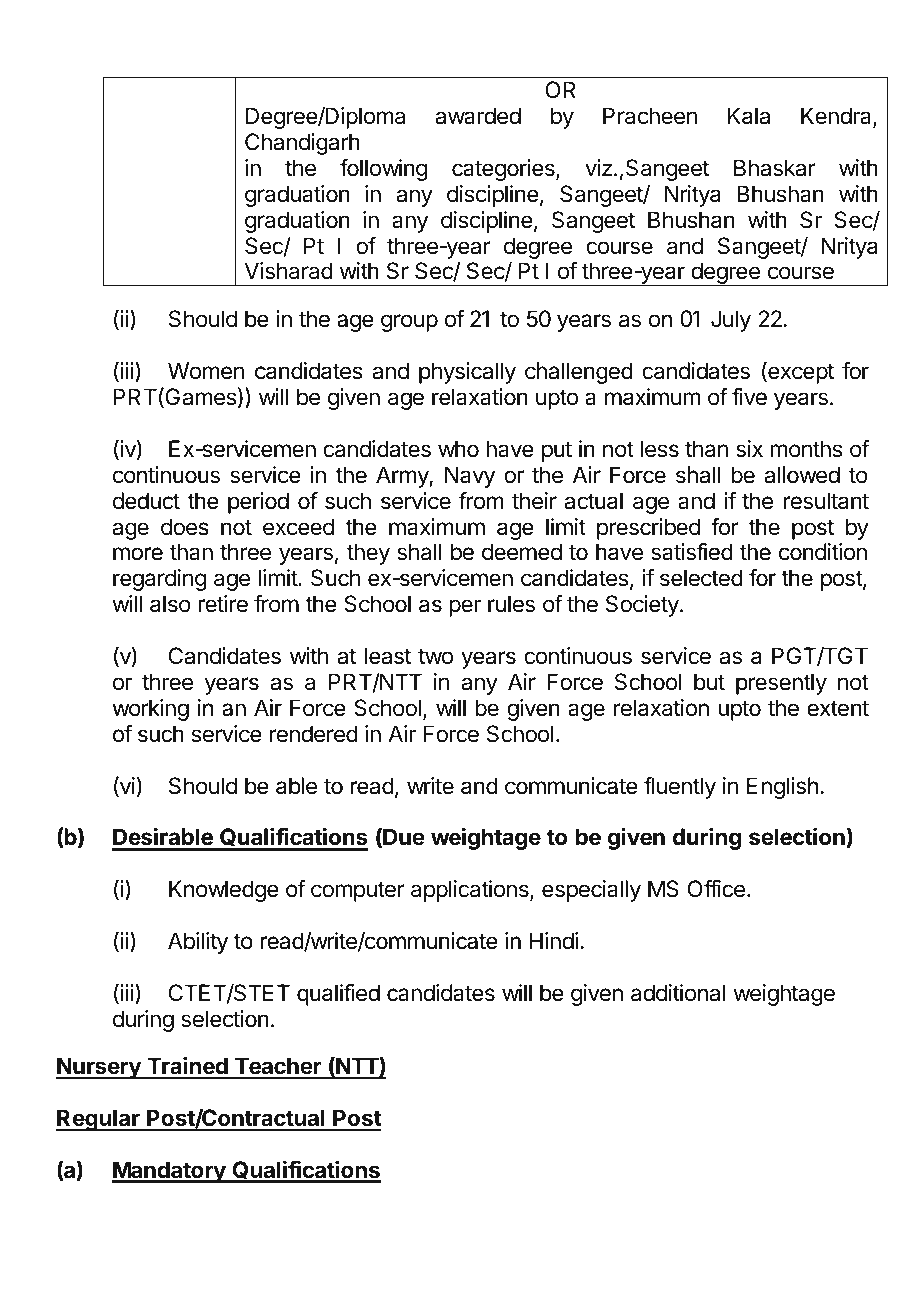  Describe the element at coordinates (338, 995) in the image. I see `qualified` at that location.
